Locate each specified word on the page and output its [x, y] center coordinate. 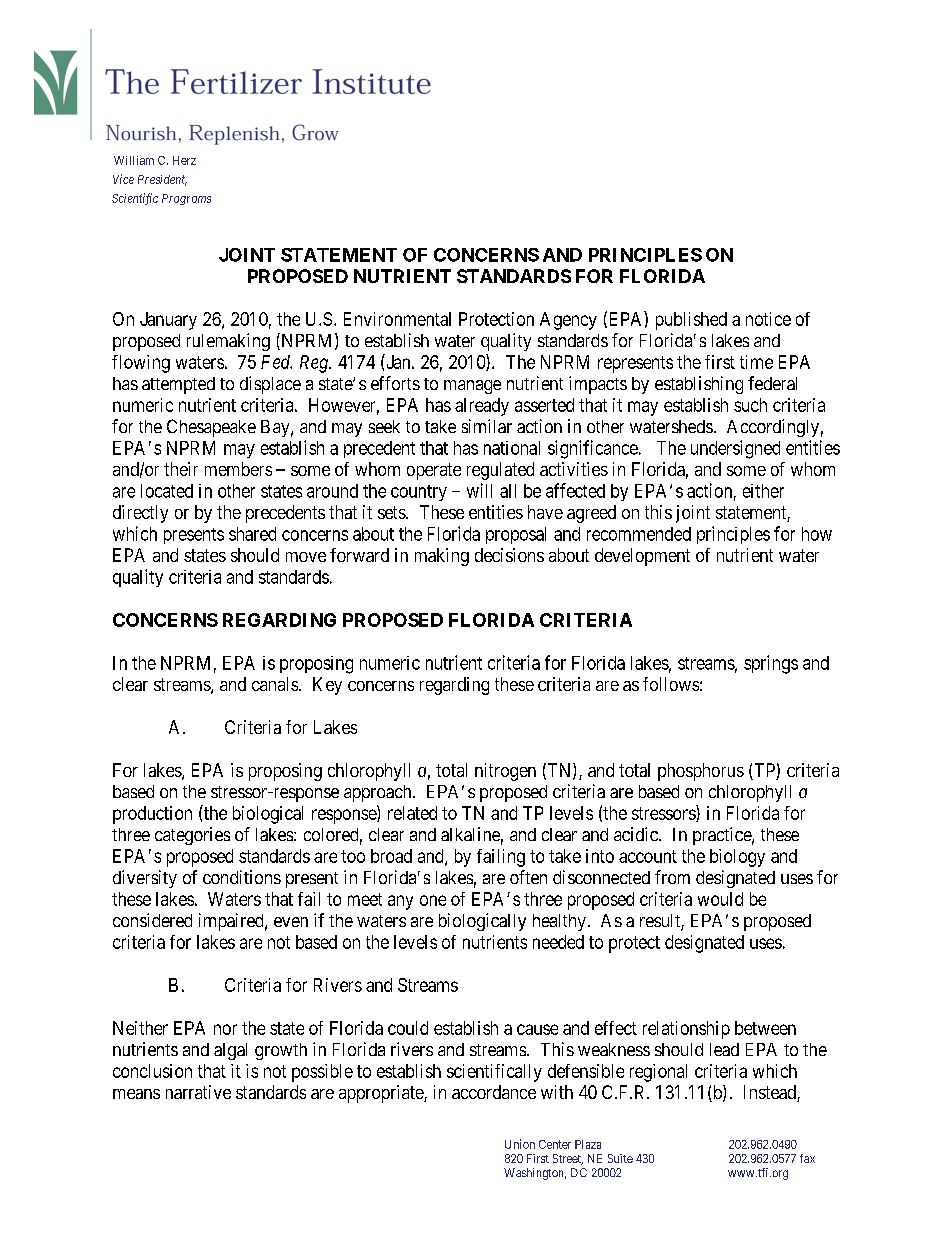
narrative [198, 1092]
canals [275, 684]
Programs [186, 199]
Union [520, 1144]
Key [327, 686]
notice [768, 319]
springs [771, 664]
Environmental [397, 319]
